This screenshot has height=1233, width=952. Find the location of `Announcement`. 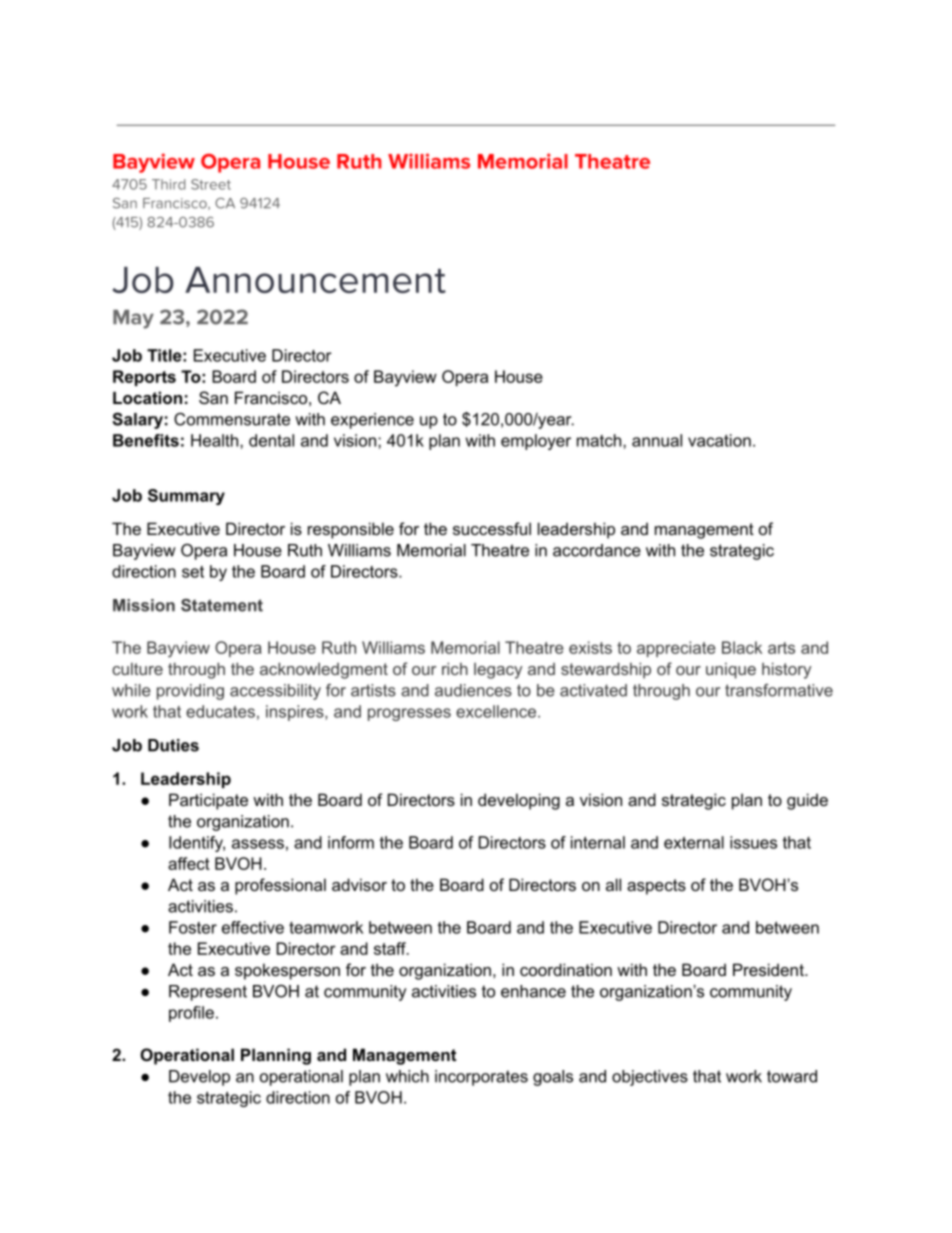

Announcement is located at coordinates (315, 280).
